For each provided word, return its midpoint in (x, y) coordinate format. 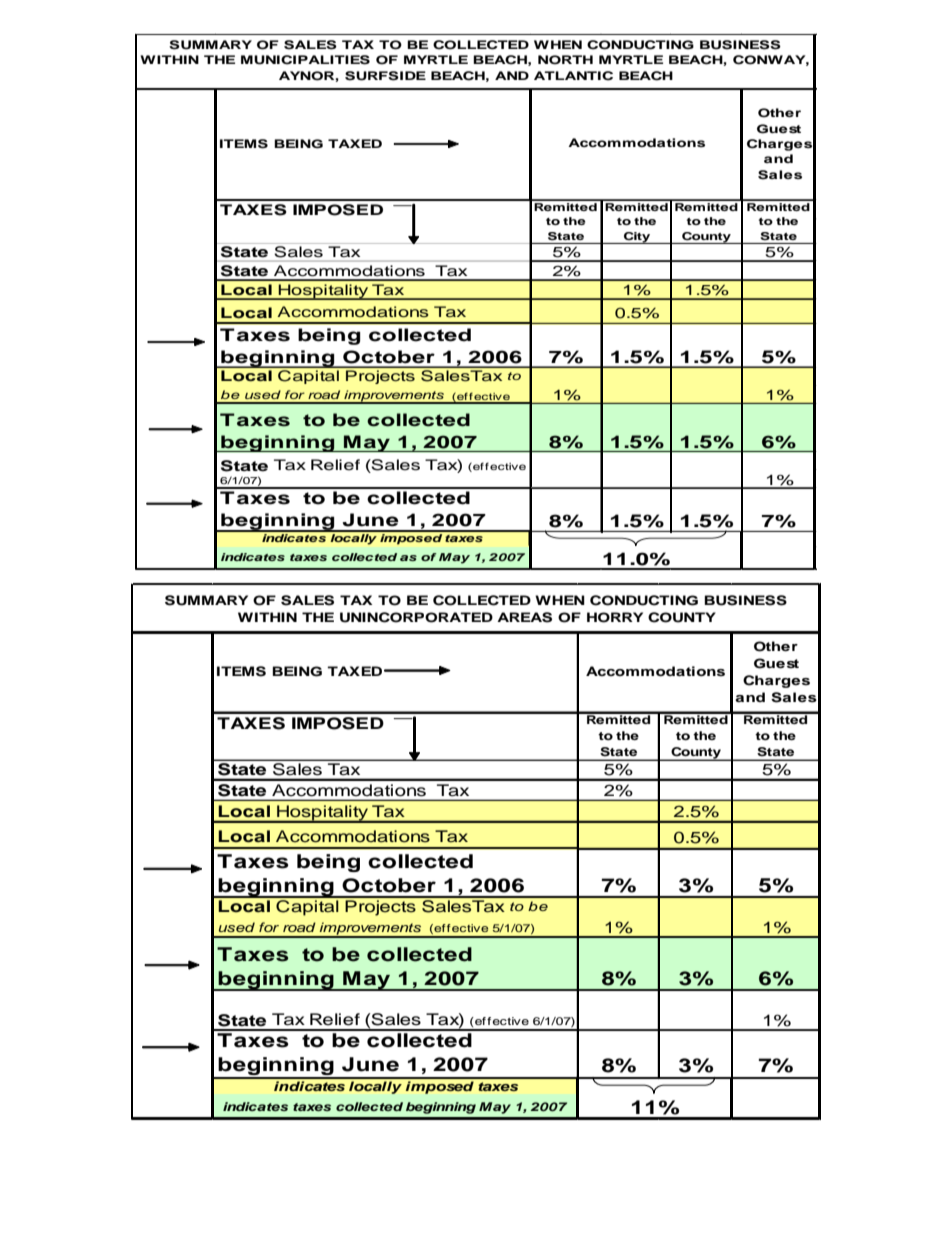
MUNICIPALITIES (305, 60)
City (637, 238)
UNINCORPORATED (416, 617)
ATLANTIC (573, 76)
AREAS (524, 617)
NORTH (565, 60)
